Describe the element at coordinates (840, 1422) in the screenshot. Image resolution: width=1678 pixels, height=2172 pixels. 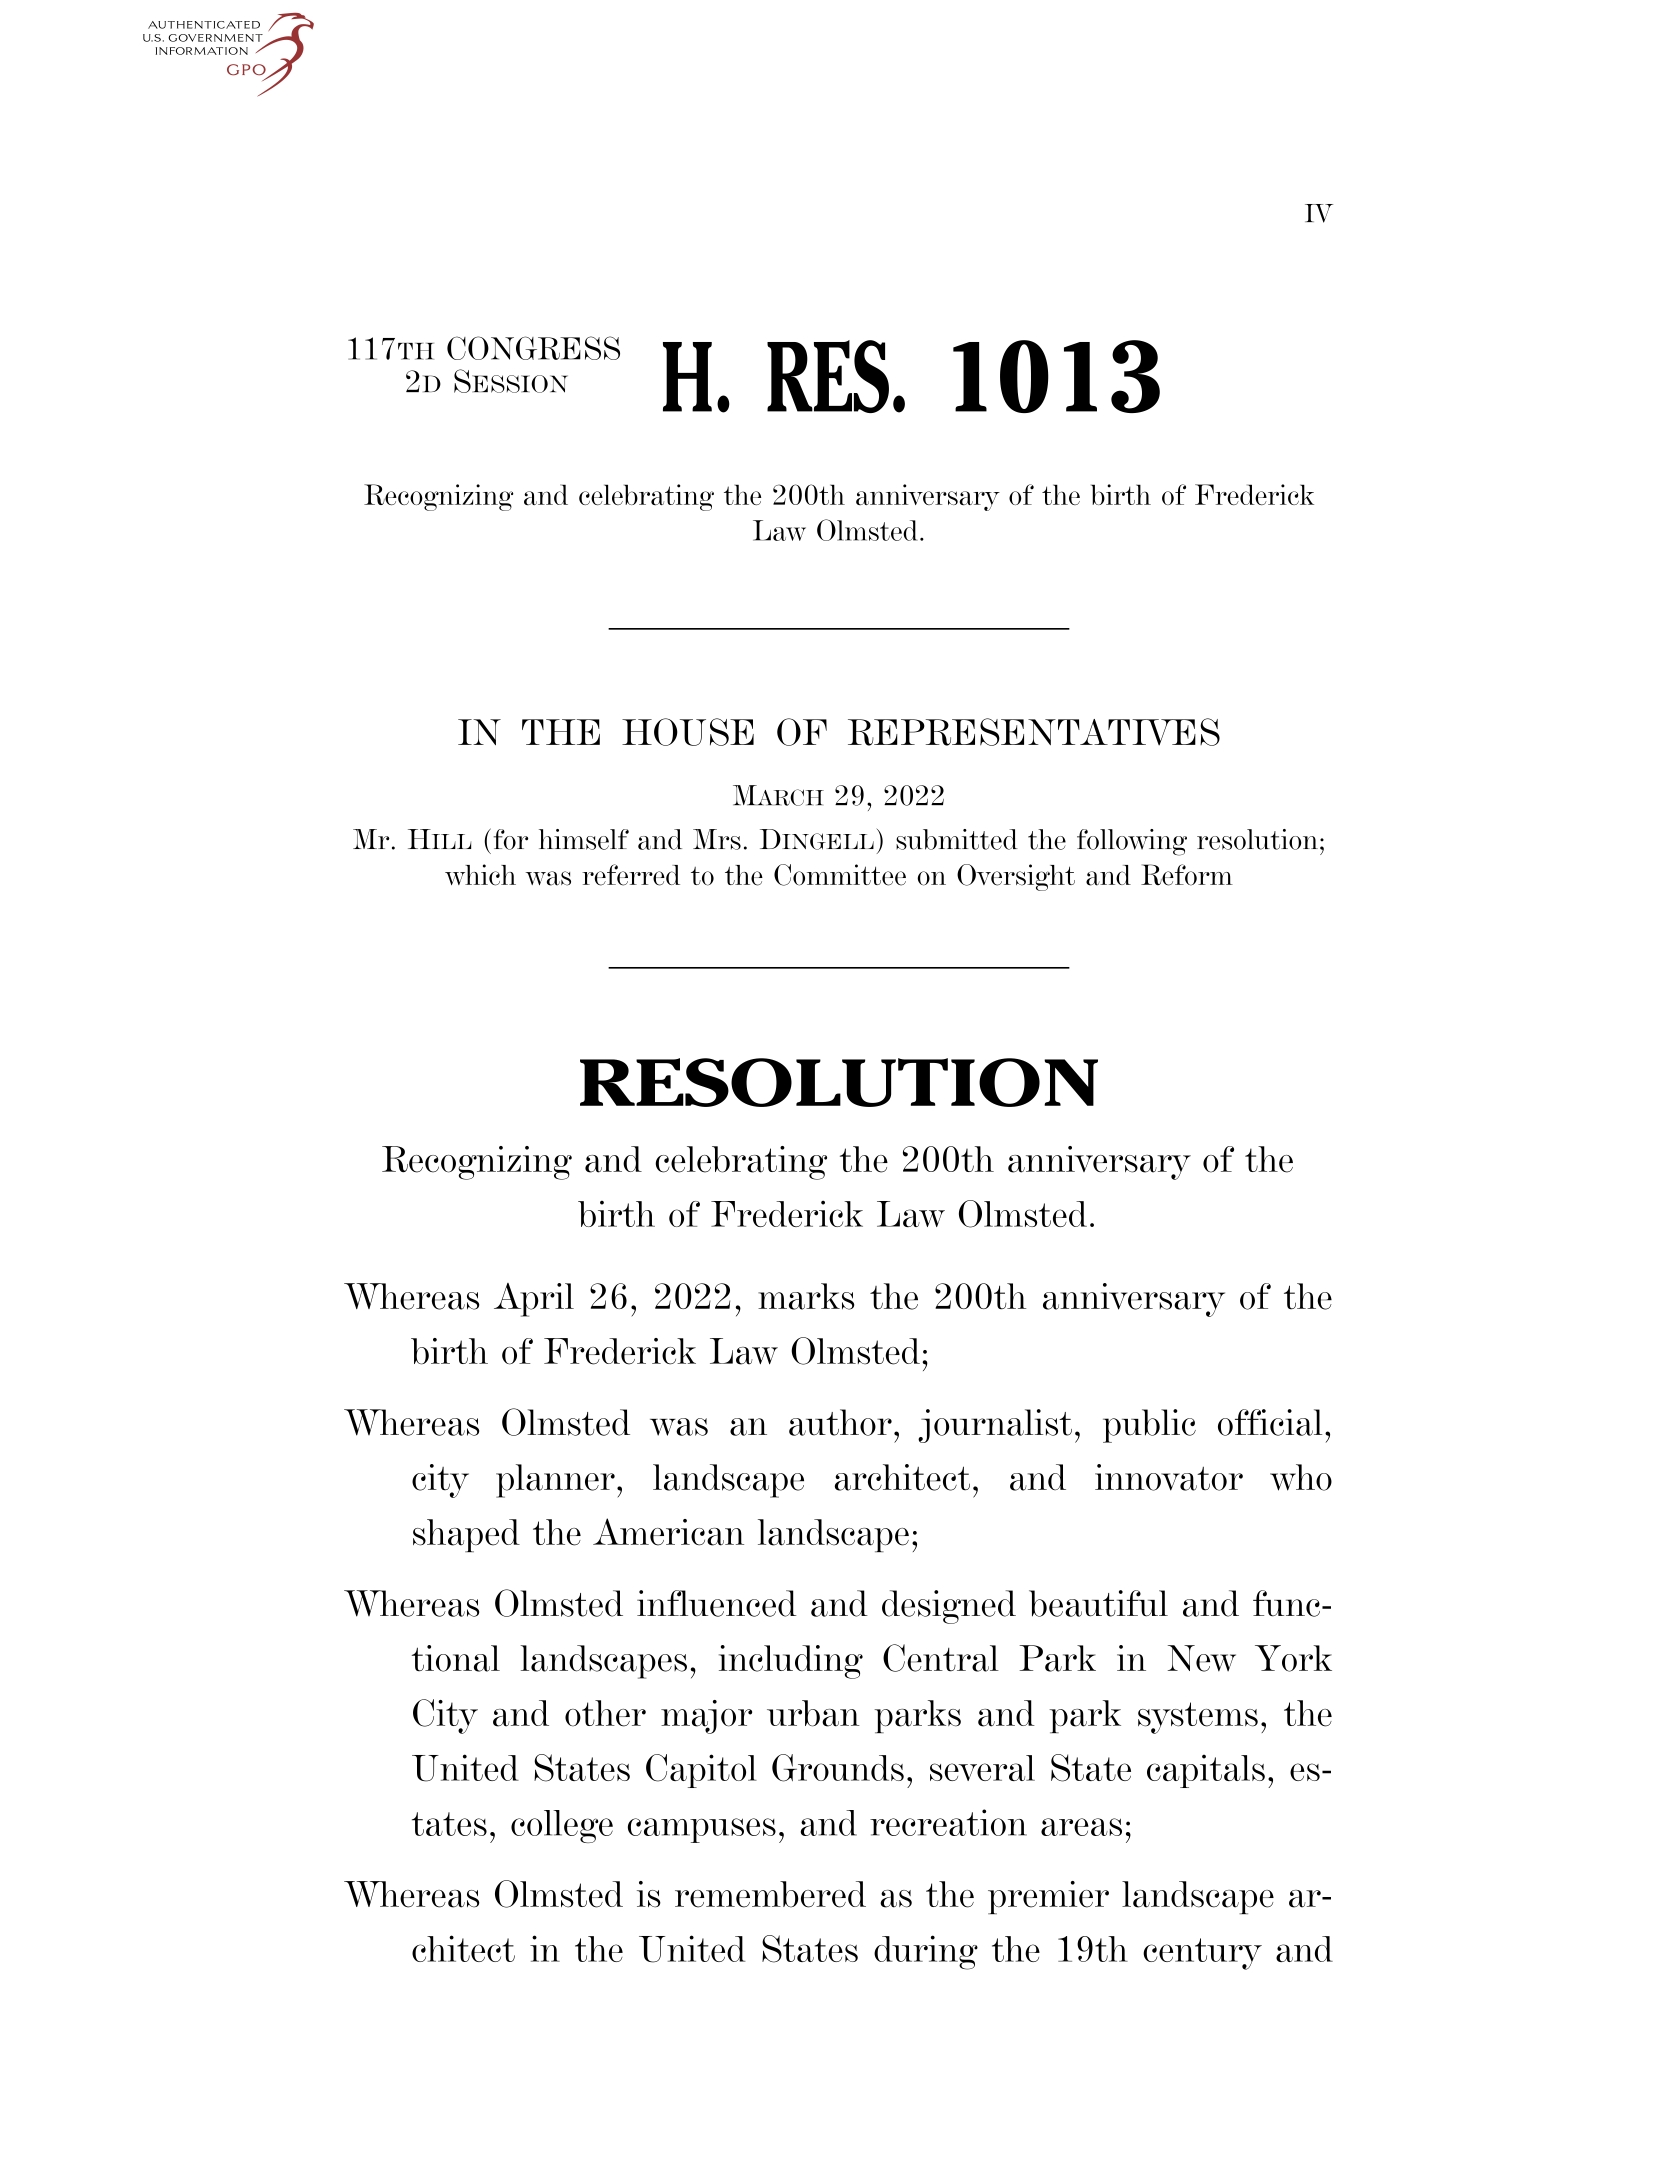
I see `author` at that location.
